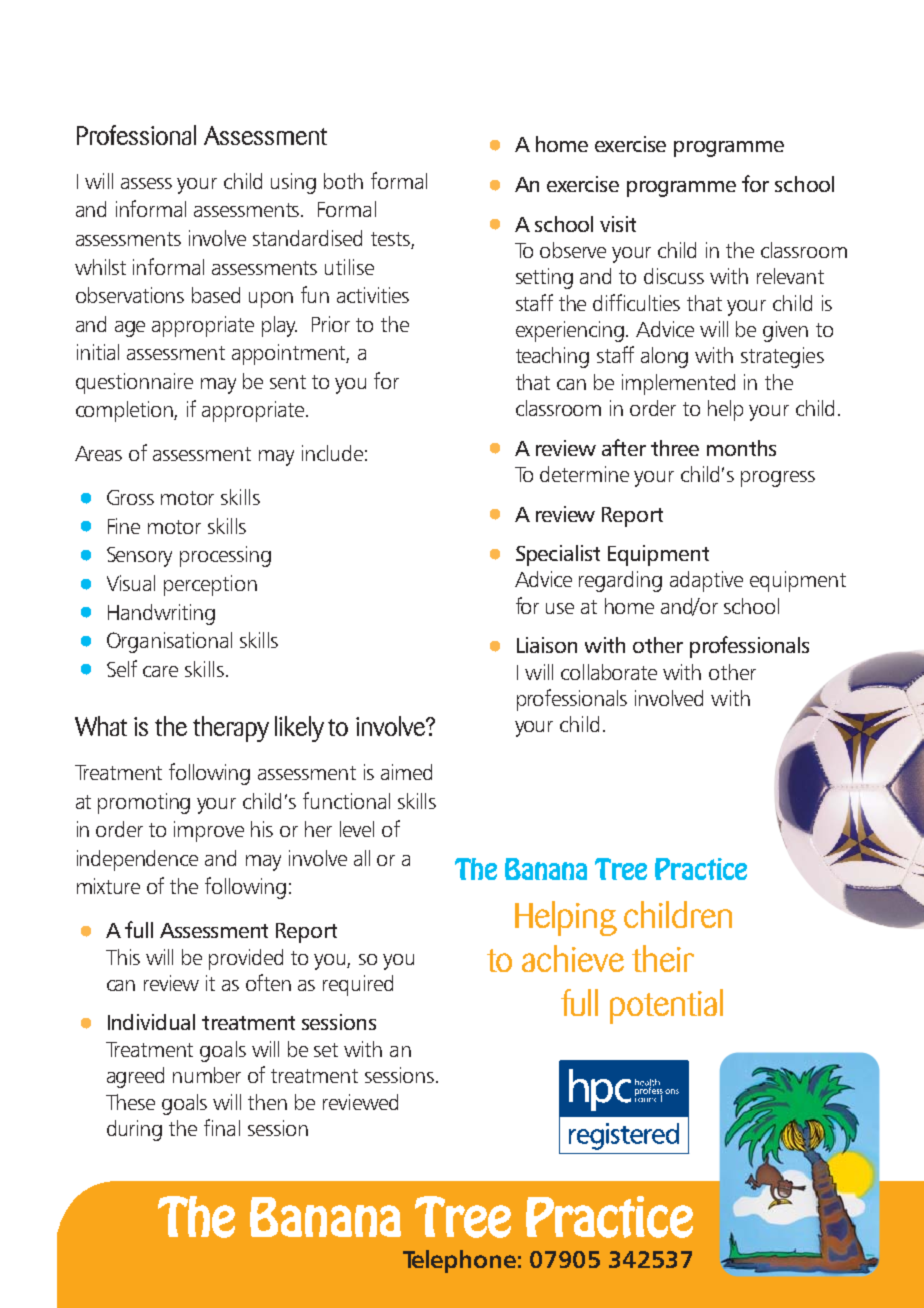 The height and width of the screenshot is (1308, 924). I want to click on tests, so click(391, 240).
